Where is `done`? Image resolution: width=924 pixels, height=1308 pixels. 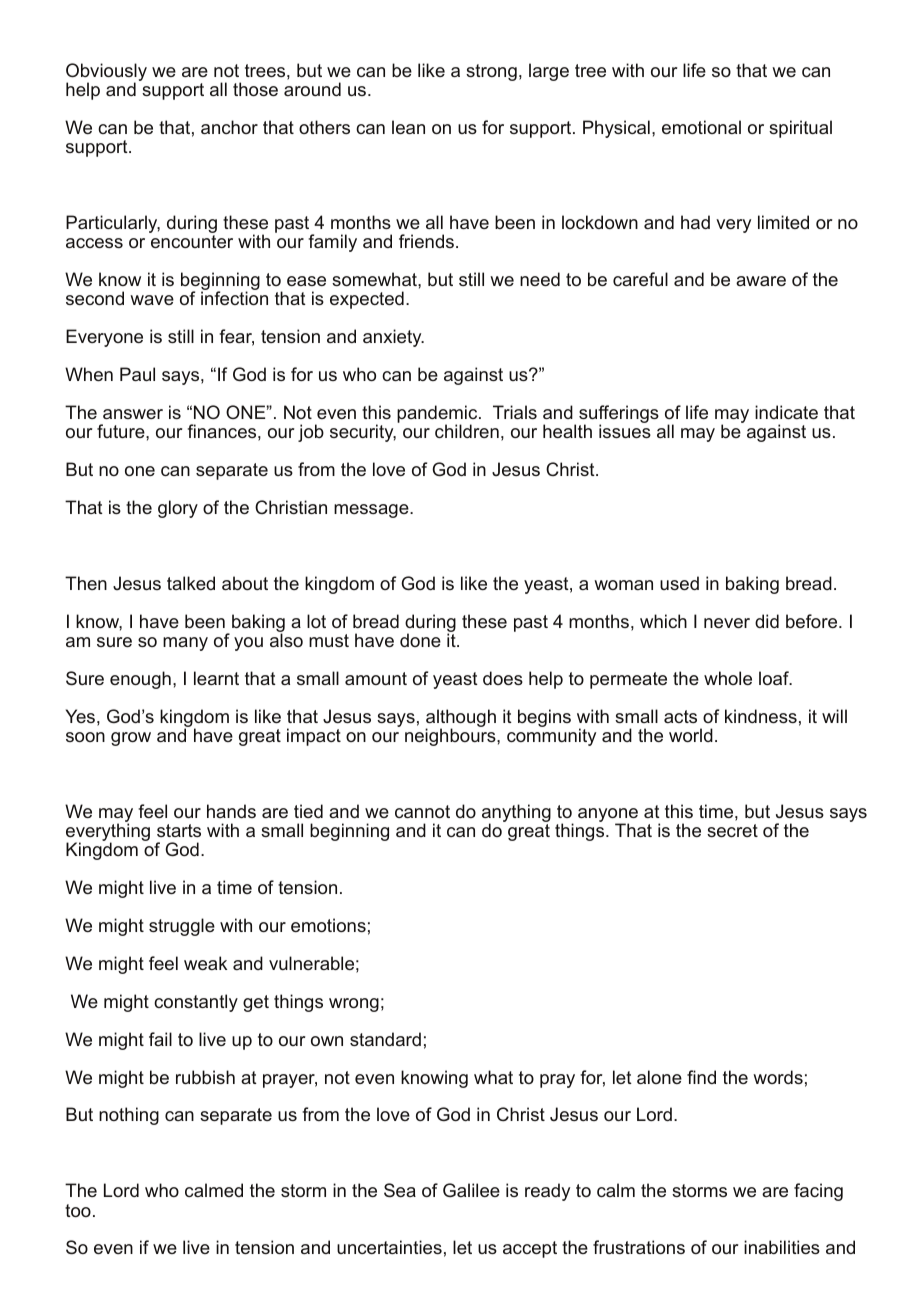
done is located at coordinates (420, 640).
